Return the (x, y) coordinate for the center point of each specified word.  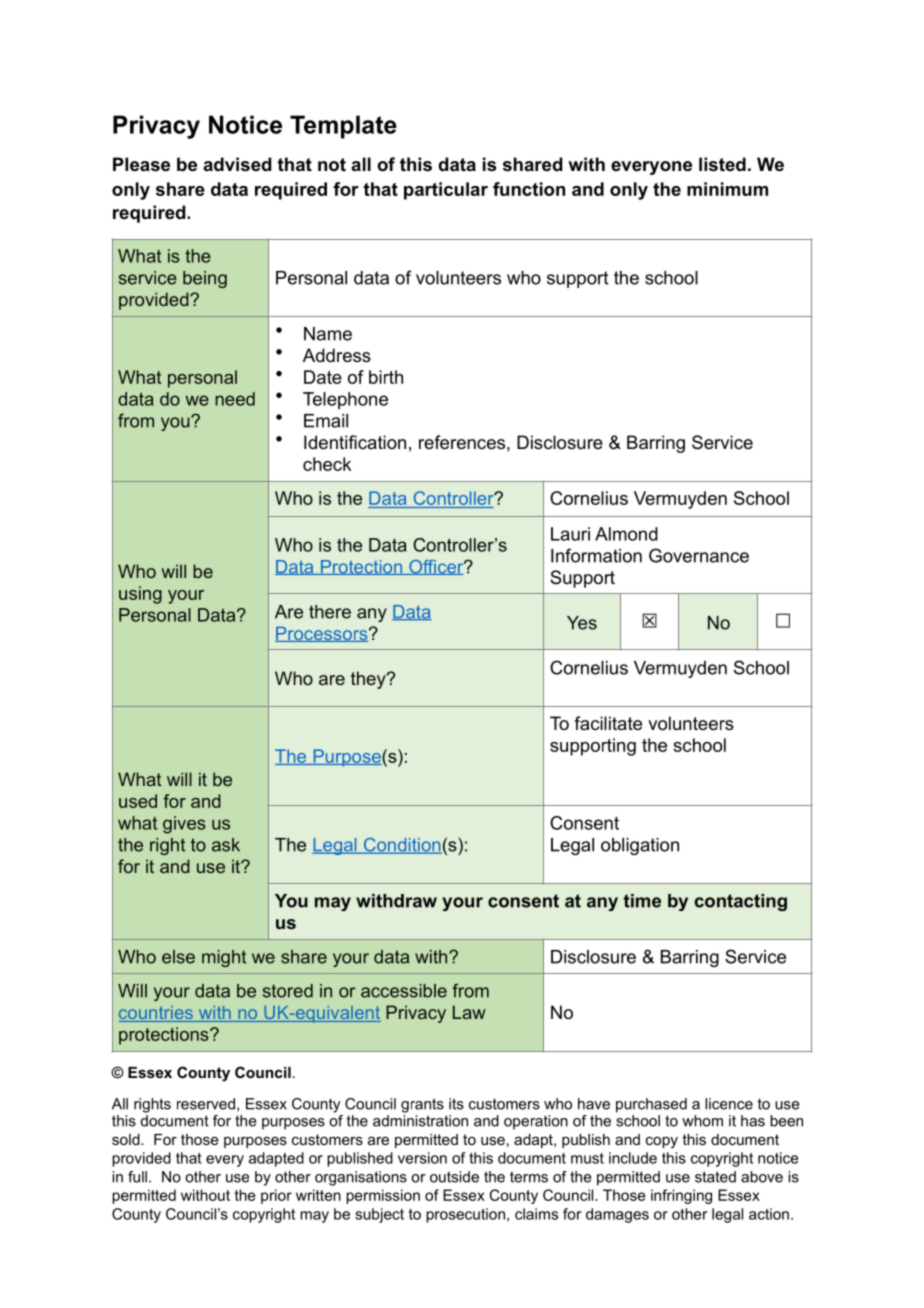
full (137, 1177)
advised (237, 164)
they (369, 680)
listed (722, 164)
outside (454, 1177)
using (140, 595)
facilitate (608, 723)
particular (446, 191)
